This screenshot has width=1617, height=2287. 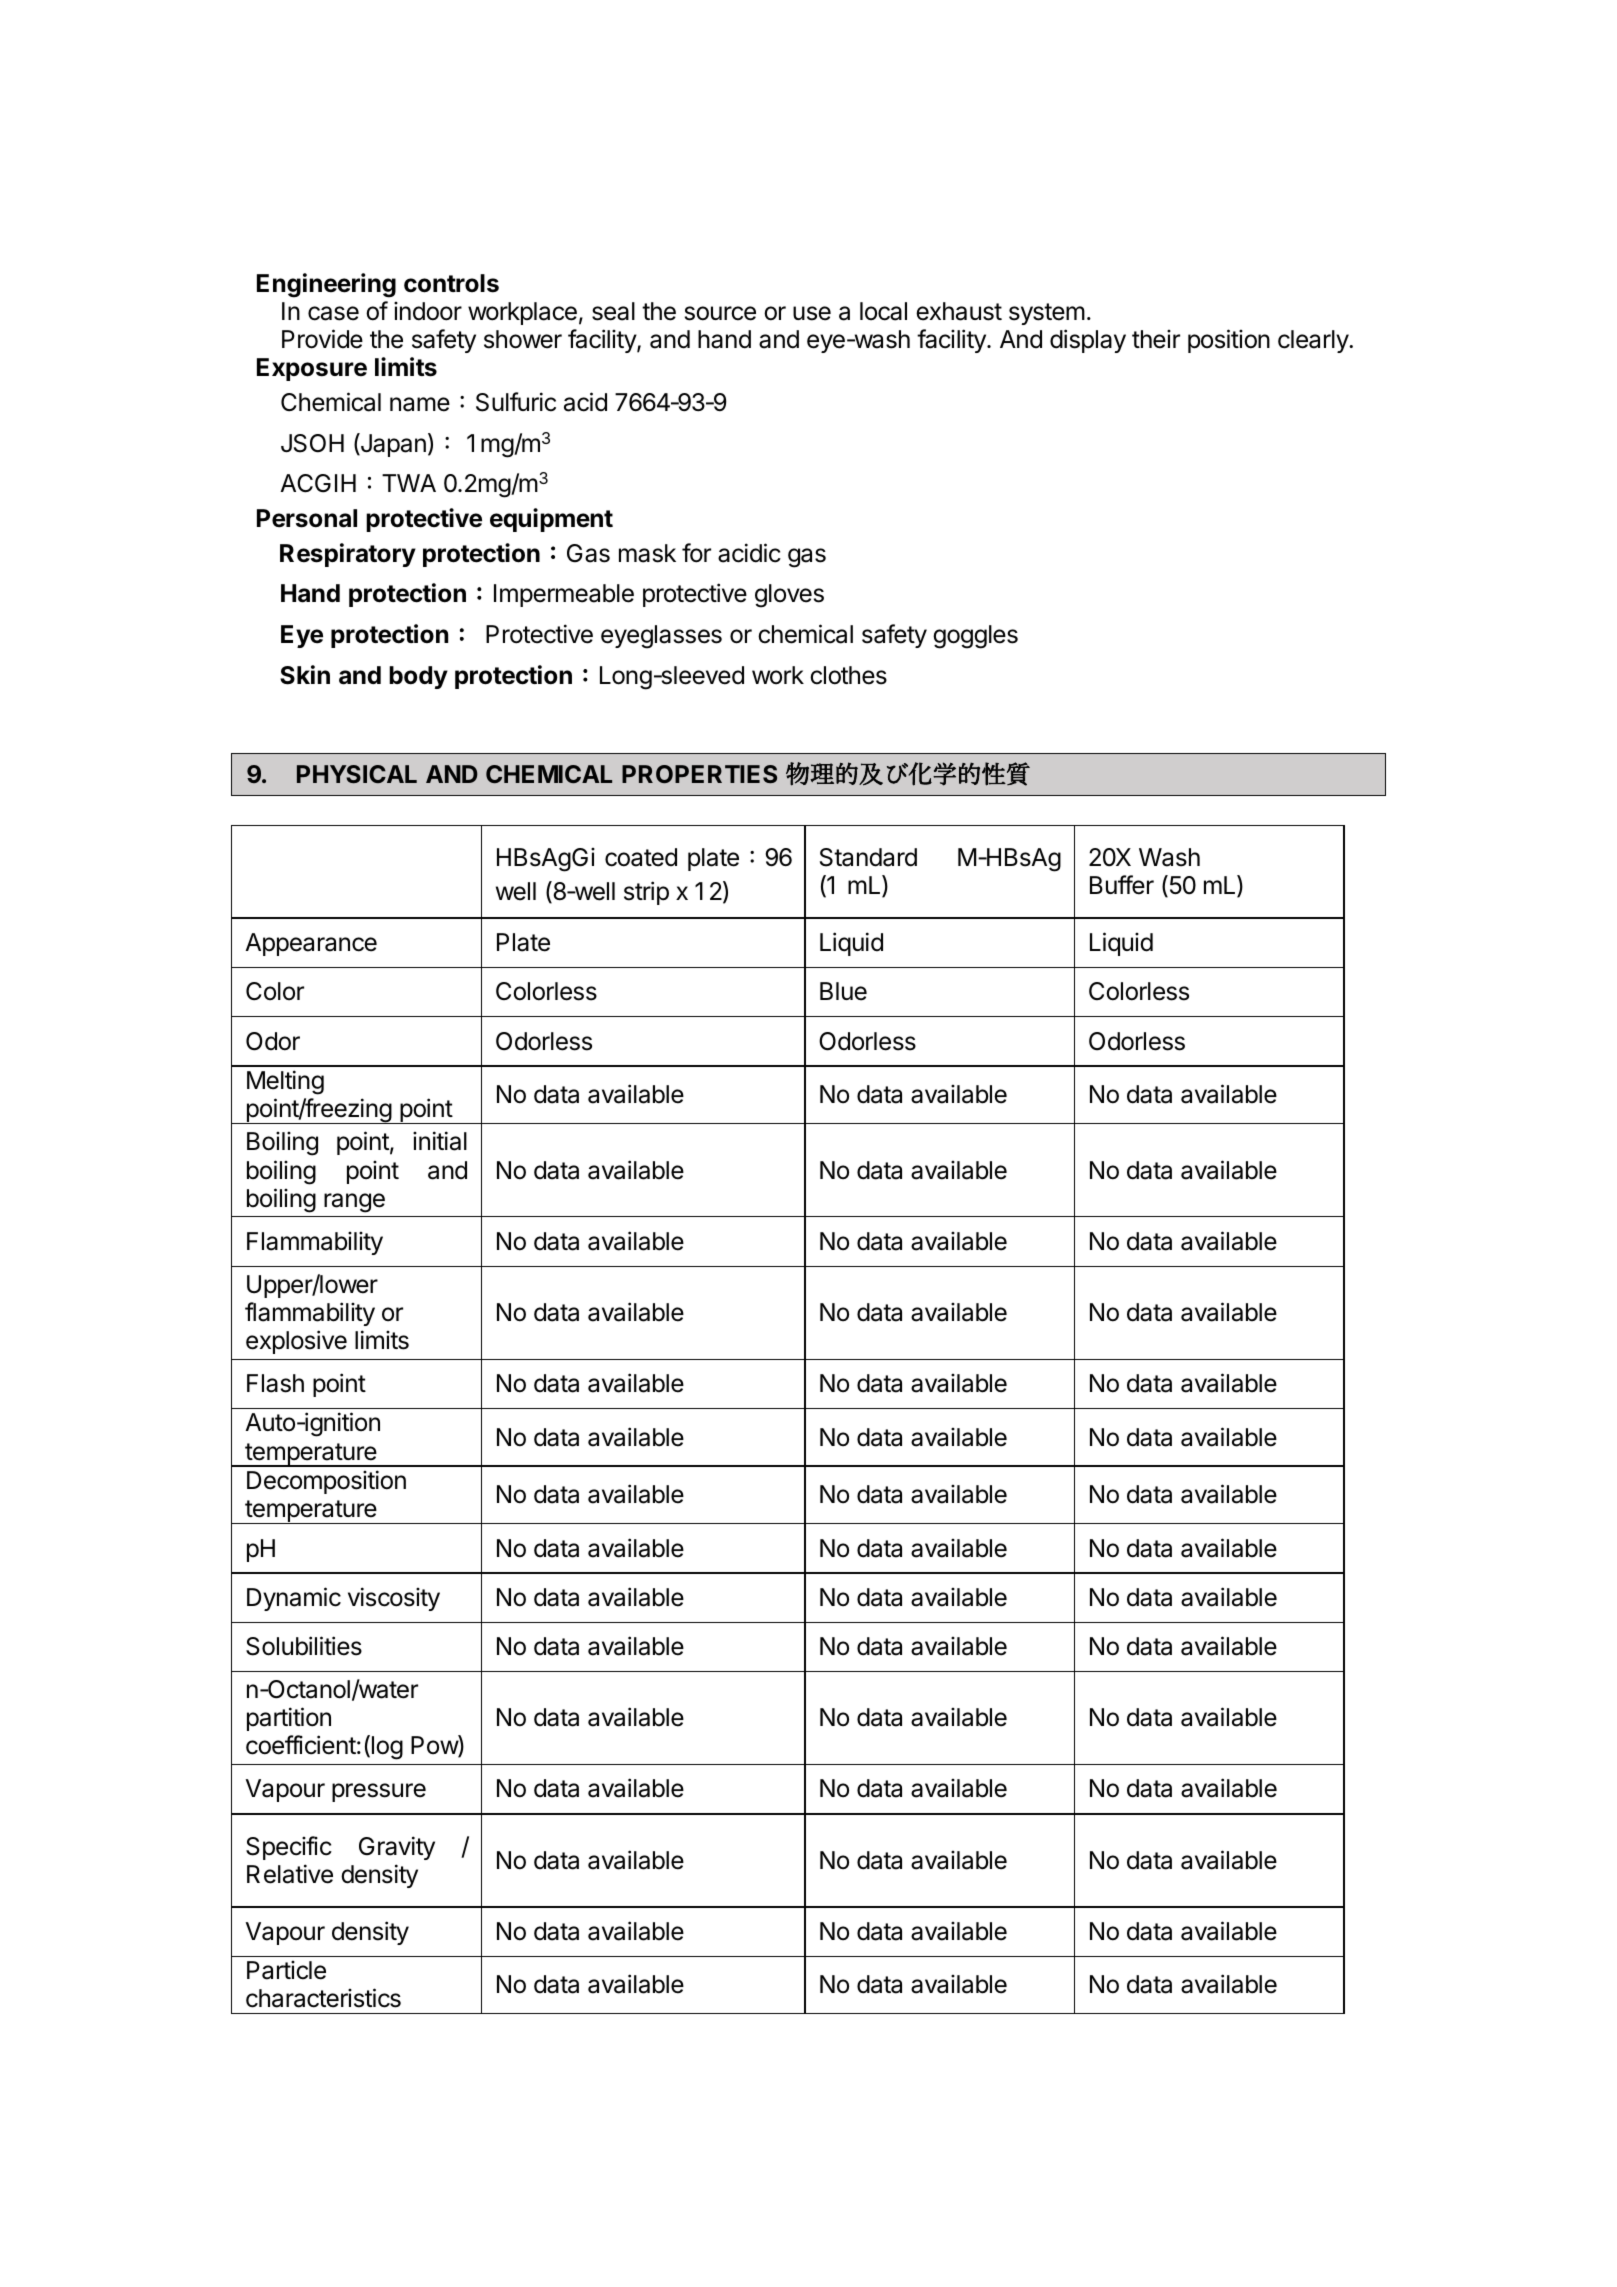 I want to click on Buffer, so click(x=1122, y=885).
